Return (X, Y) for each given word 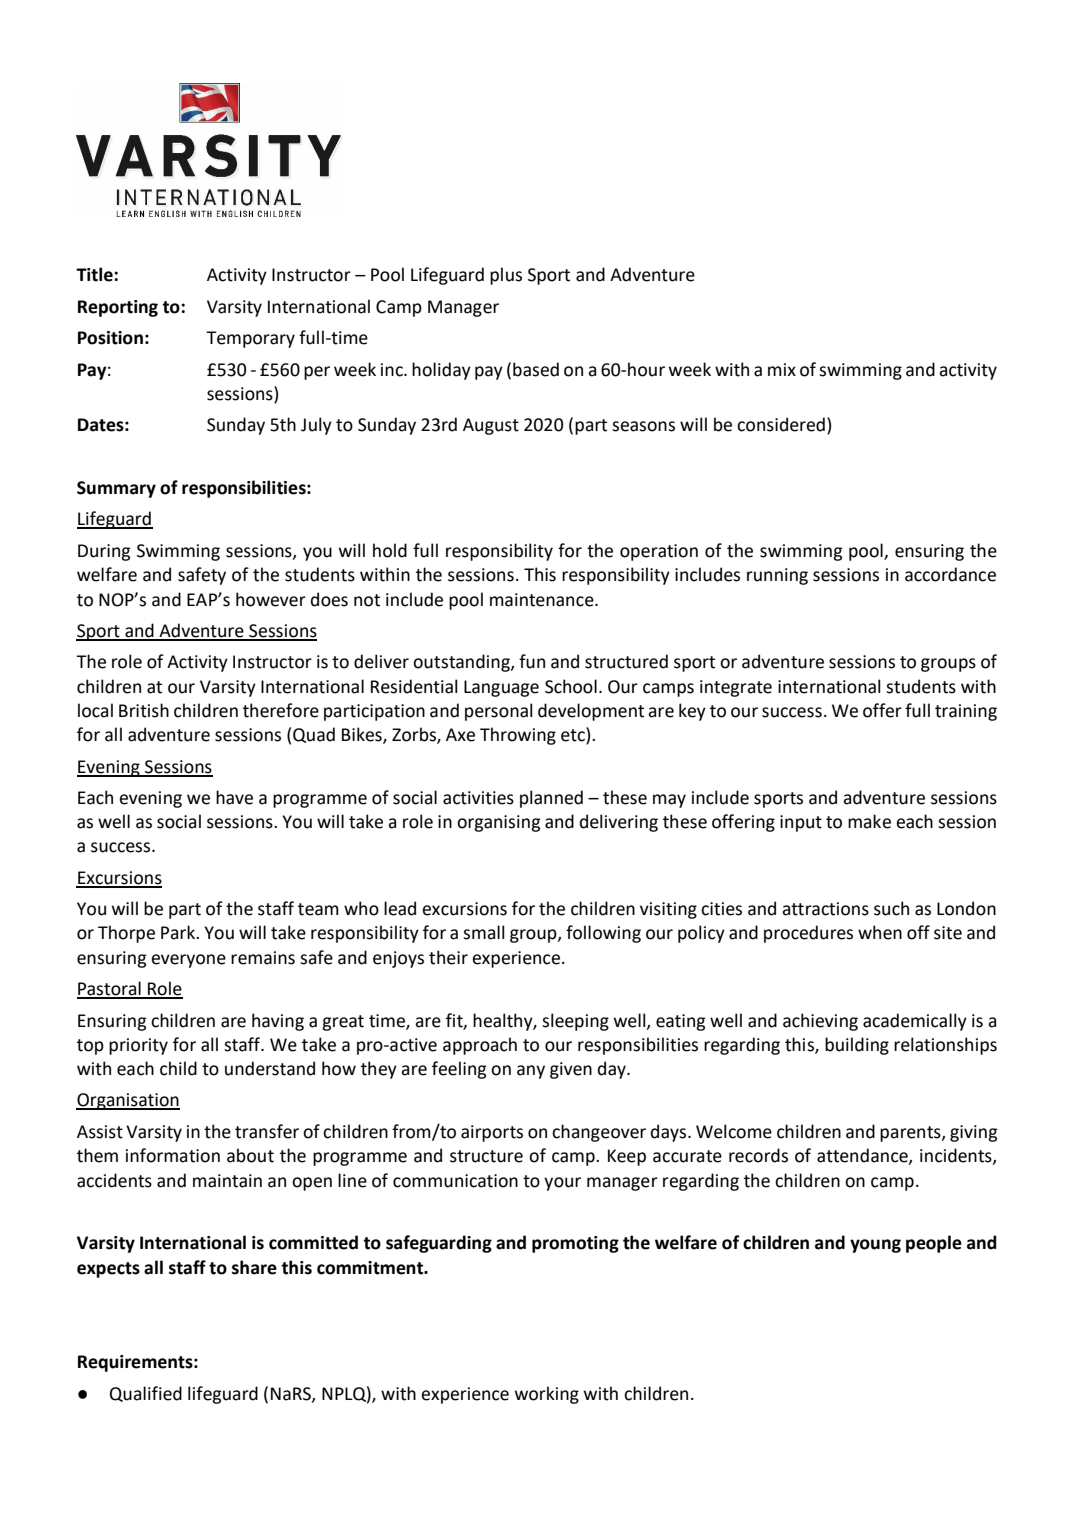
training (966, 712)
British (144, 710)
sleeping (575, 1022)
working (547, 1395)
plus (506, 276)
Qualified (146, 1394)
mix (782, 369)
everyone (188, 961)
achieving (820, 1022)
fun (532, 661)
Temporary (250, 339)
